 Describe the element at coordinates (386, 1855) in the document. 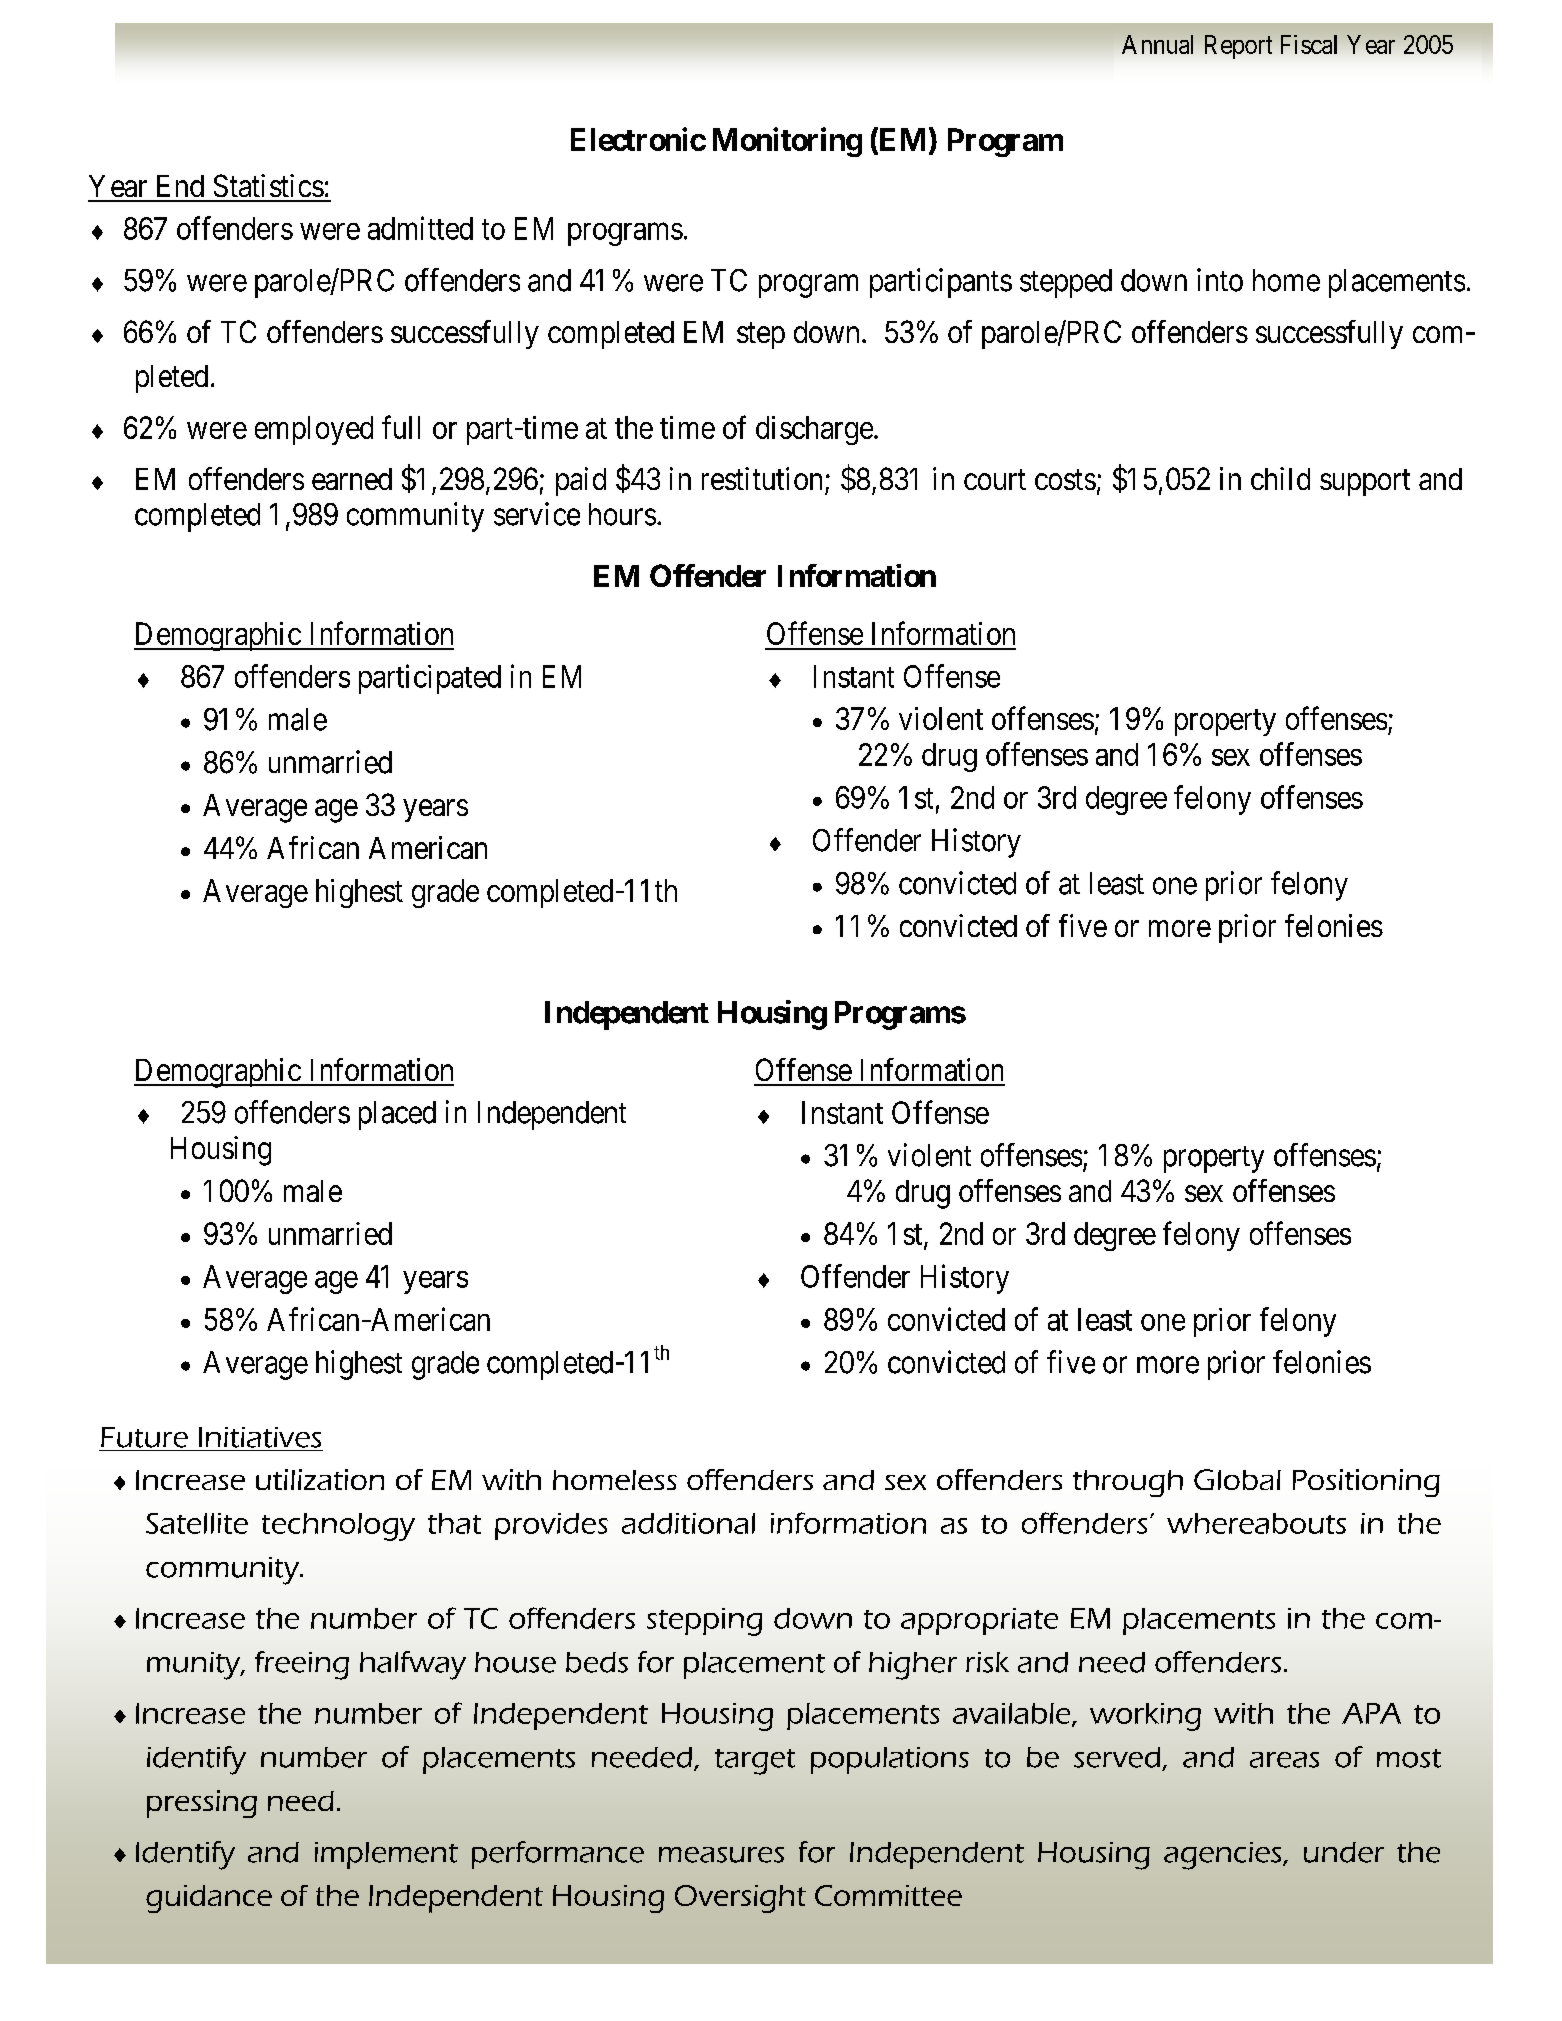

I see `implement` at that location.
